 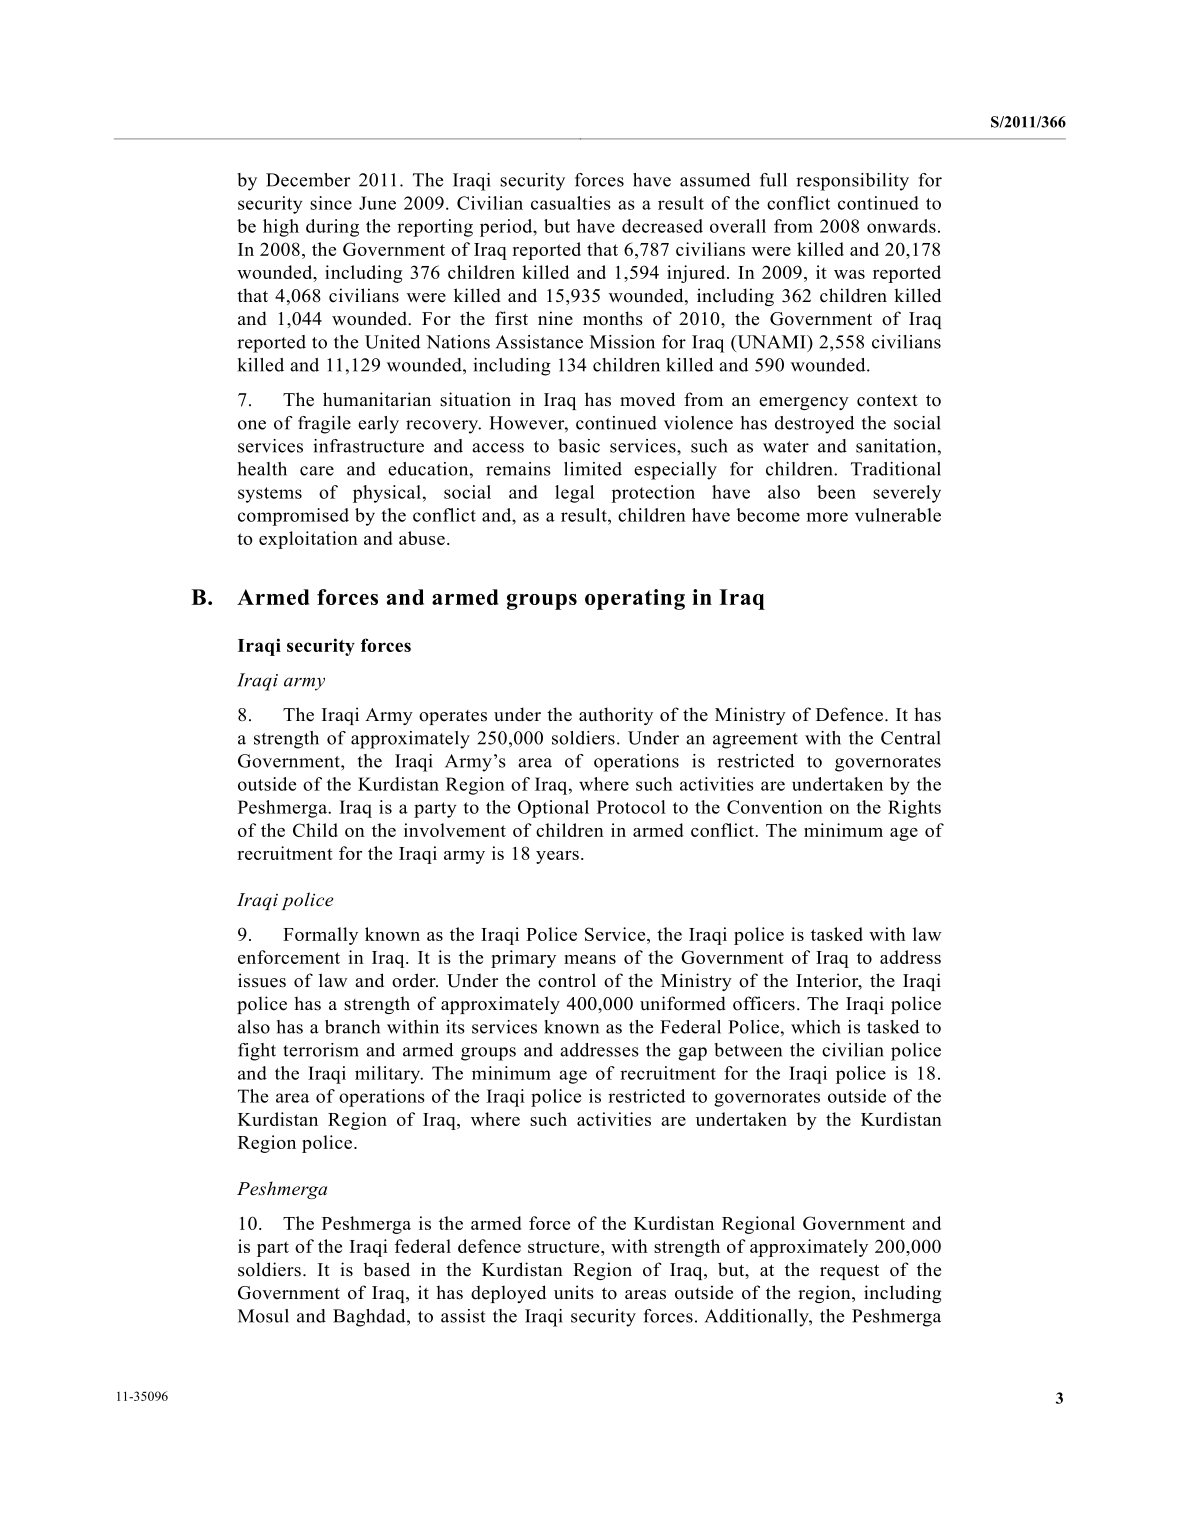 I want to click on care, so click(x=317, y=471).
